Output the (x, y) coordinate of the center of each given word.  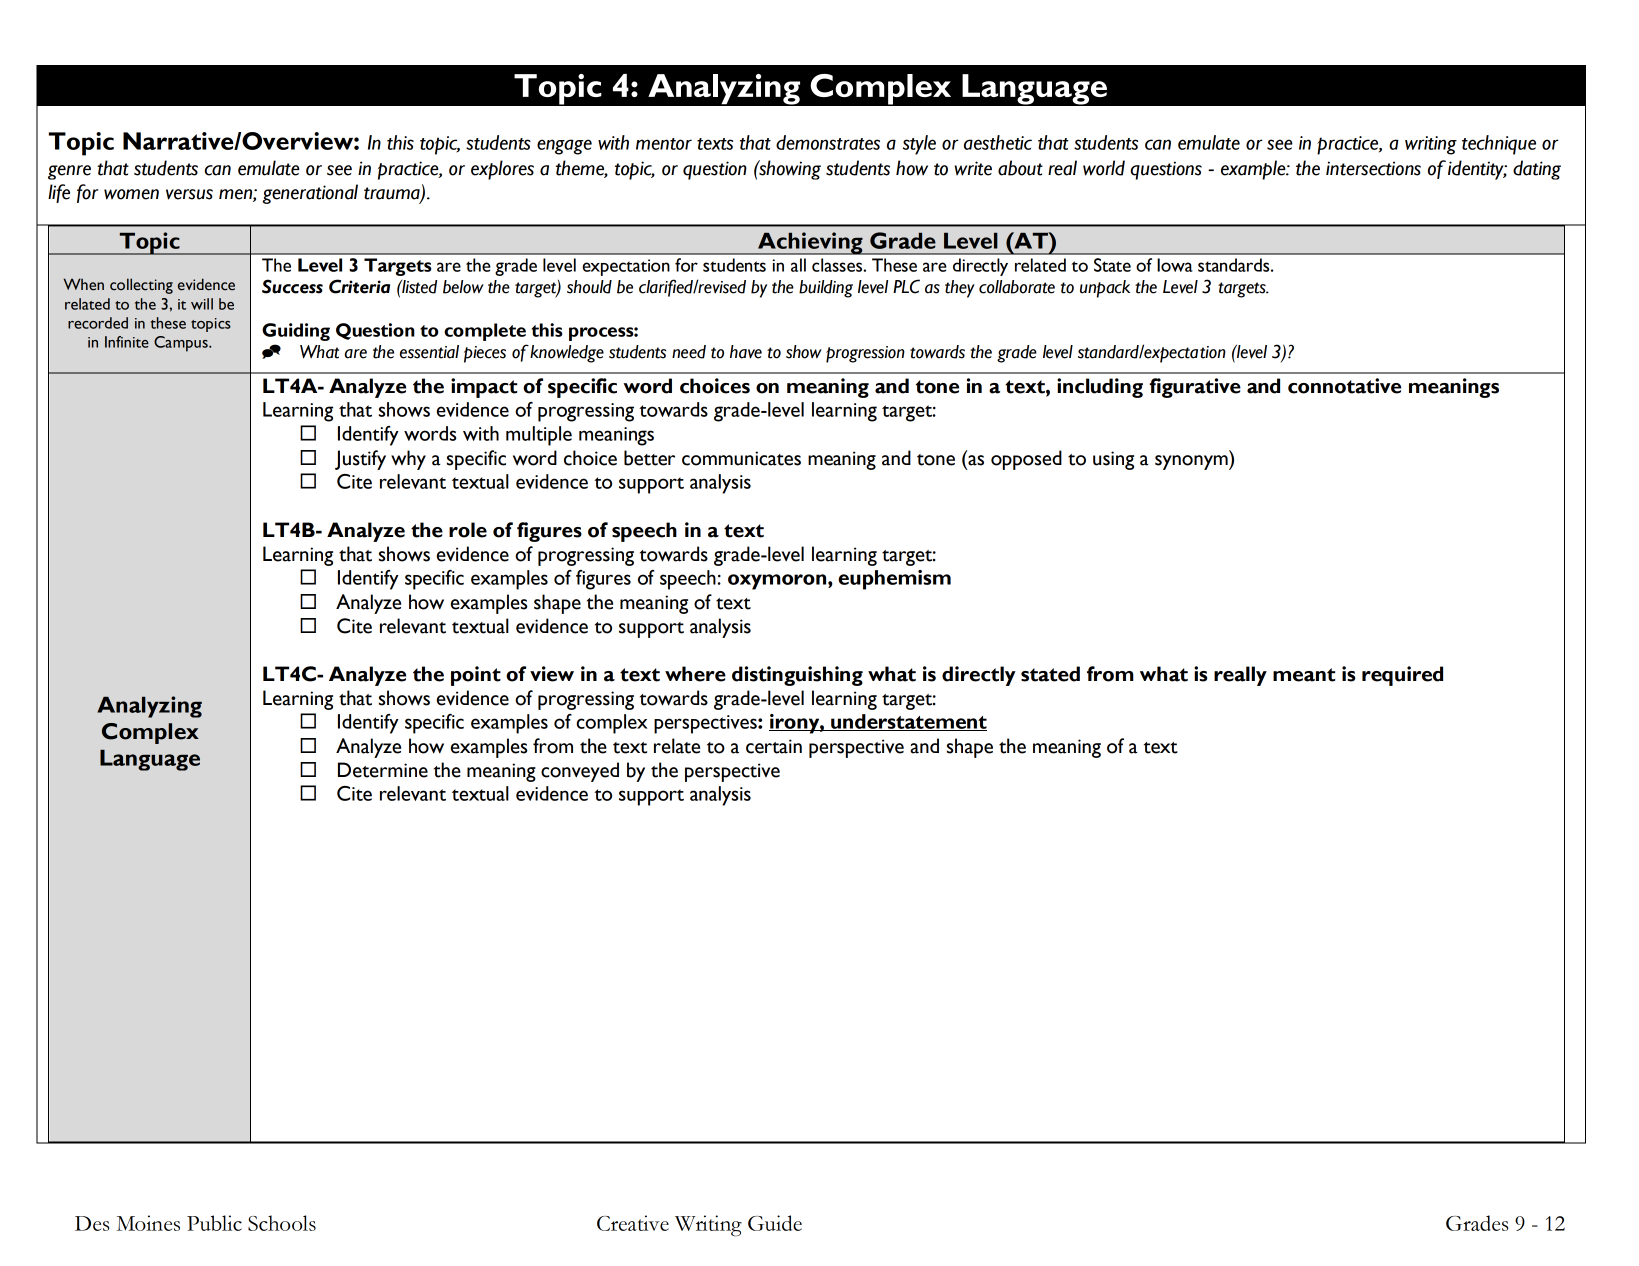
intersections (1373, 168)
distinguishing (797, 676)
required (1402, 676)
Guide (775, 1223)
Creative (633, 1223)
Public (214, 1223)
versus (189, 194)
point (476, 676)
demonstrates (828, 142)
